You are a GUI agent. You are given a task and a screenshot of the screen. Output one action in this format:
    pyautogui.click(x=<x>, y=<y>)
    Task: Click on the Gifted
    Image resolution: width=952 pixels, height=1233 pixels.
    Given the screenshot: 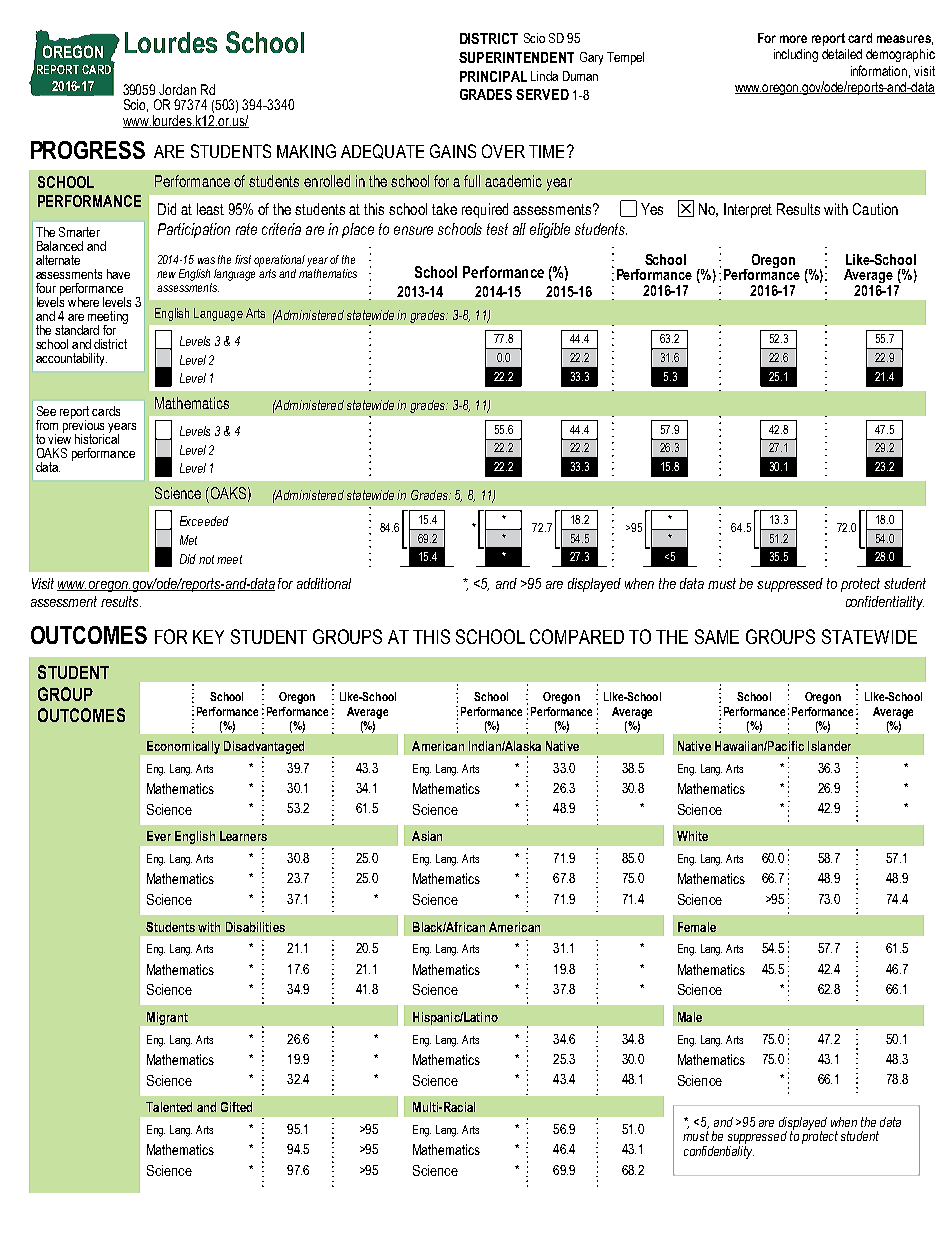 What is the action you would take?
    pyautogui.click(x=236, y=1107)
